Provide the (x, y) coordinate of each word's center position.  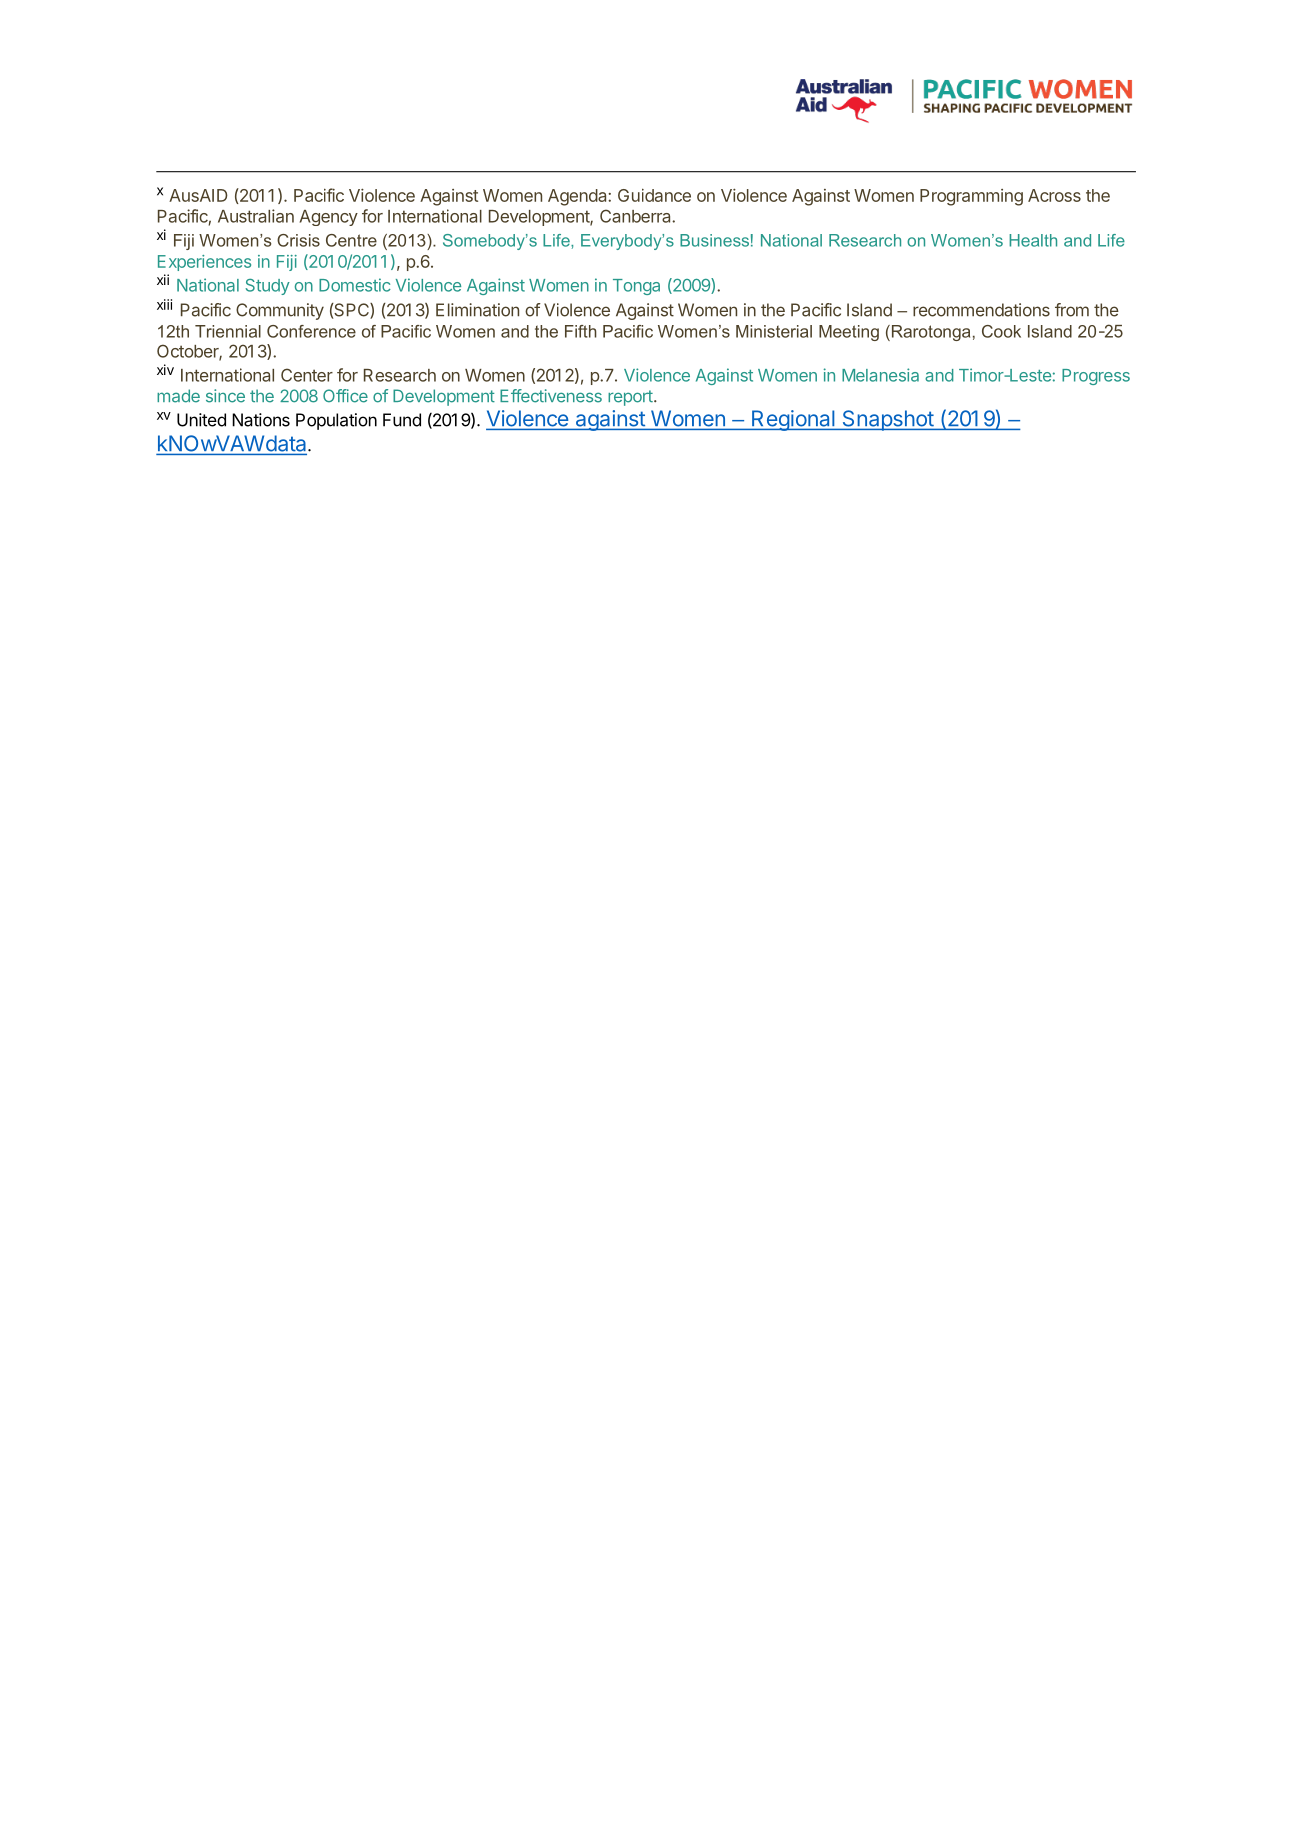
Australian (256, 216)
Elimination (477, 310)
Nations (261, 420)
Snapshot (887, 420)
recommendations (981, 310)
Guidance (654, 195)
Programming (971, 197)
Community (280, 311)
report (631, 398)
